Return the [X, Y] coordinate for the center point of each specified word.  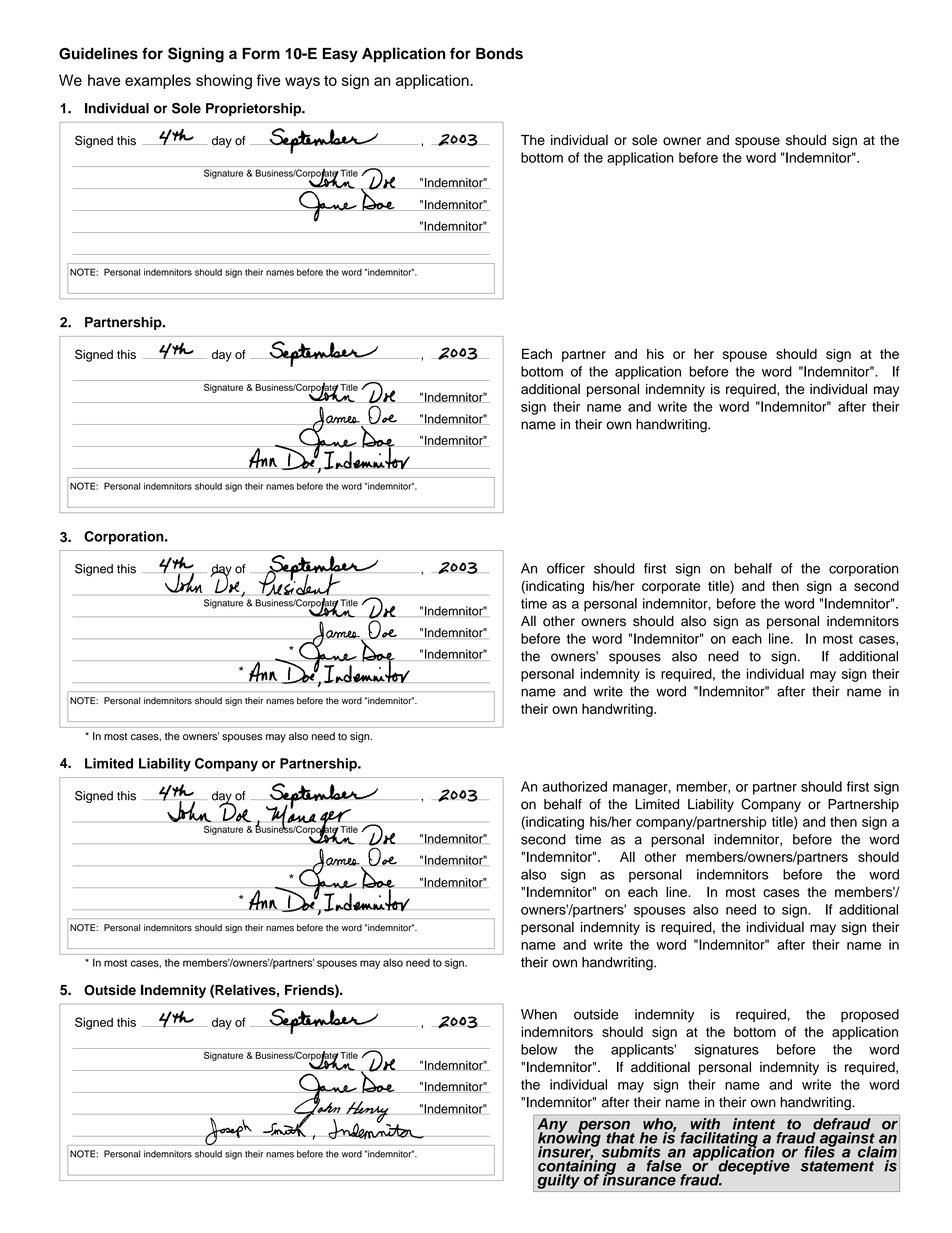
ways [302, 83]
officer [566, 568]
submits [631, 1152]
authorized [575, 786]
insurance [639, 1179]
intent [754, 1124]
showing [224, 82]
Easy [340, 55]
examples [158, 81]
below [539, 1049]
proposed [870, 1015]
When [539, 1014]
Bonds [499, 54]
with [705, 1124]
